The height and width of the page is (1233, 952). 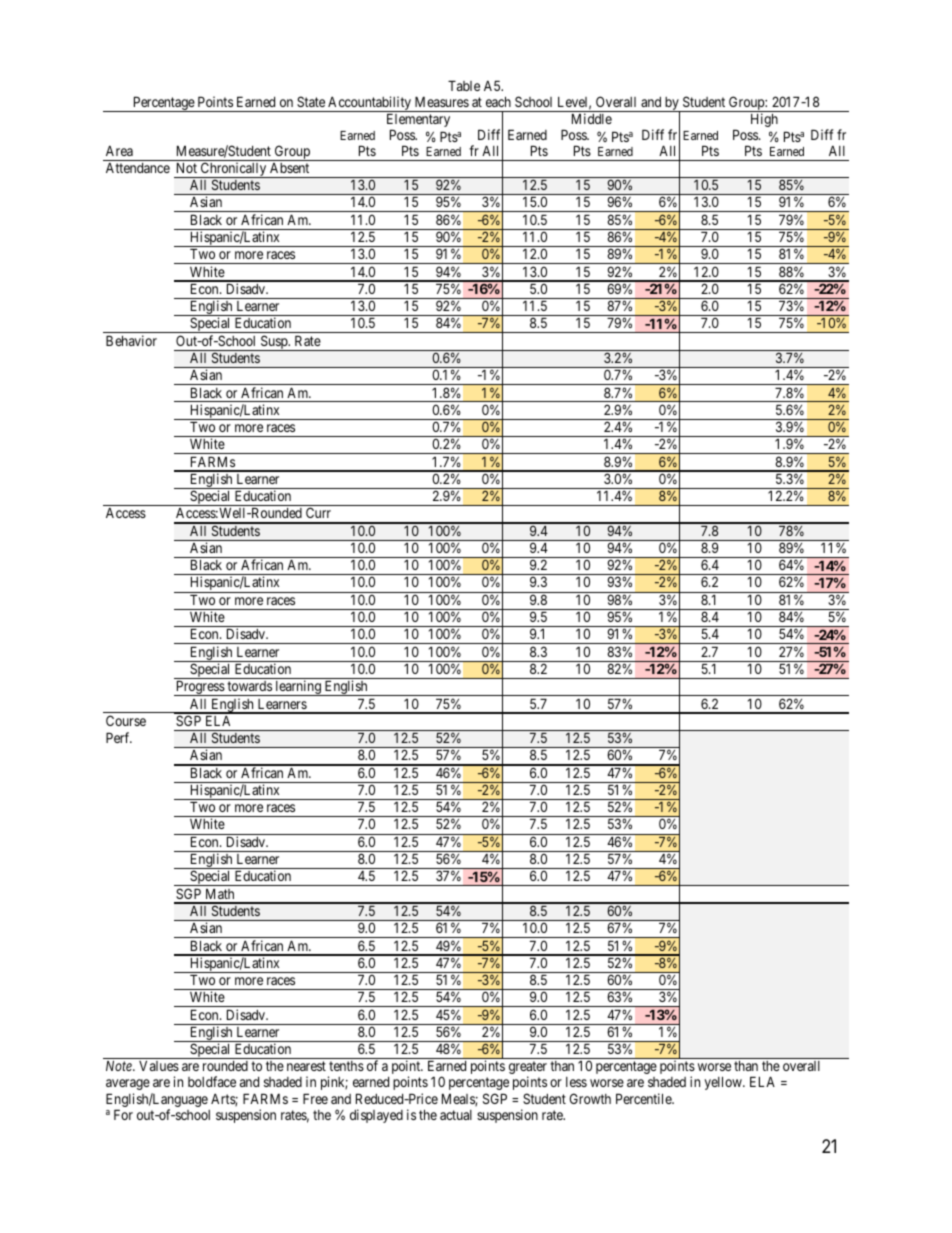 I want to click on learning, so click(x=298, y=688).
